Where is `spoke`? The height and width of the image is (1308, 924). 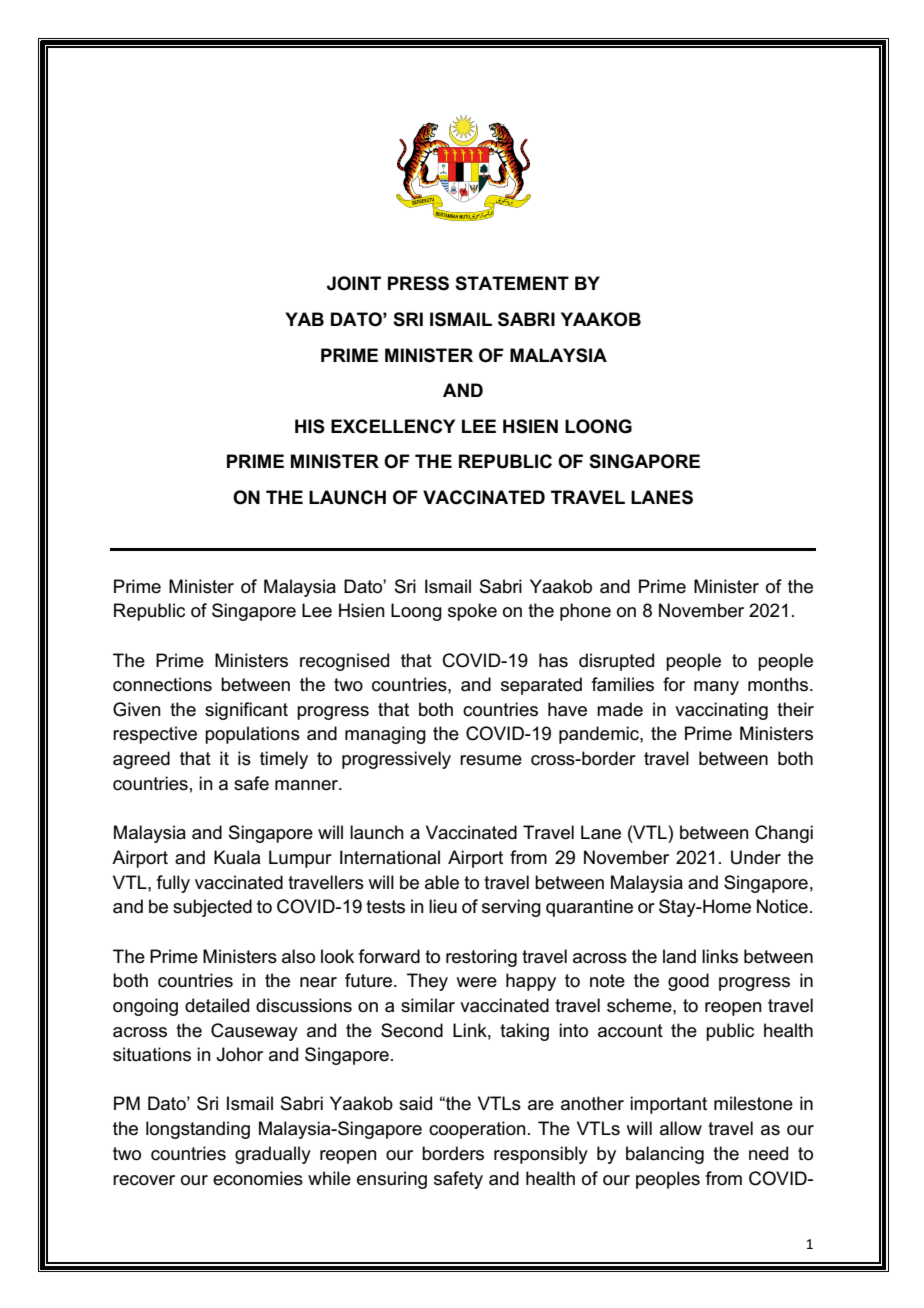 spoke is located at coordinates (472, 612).
